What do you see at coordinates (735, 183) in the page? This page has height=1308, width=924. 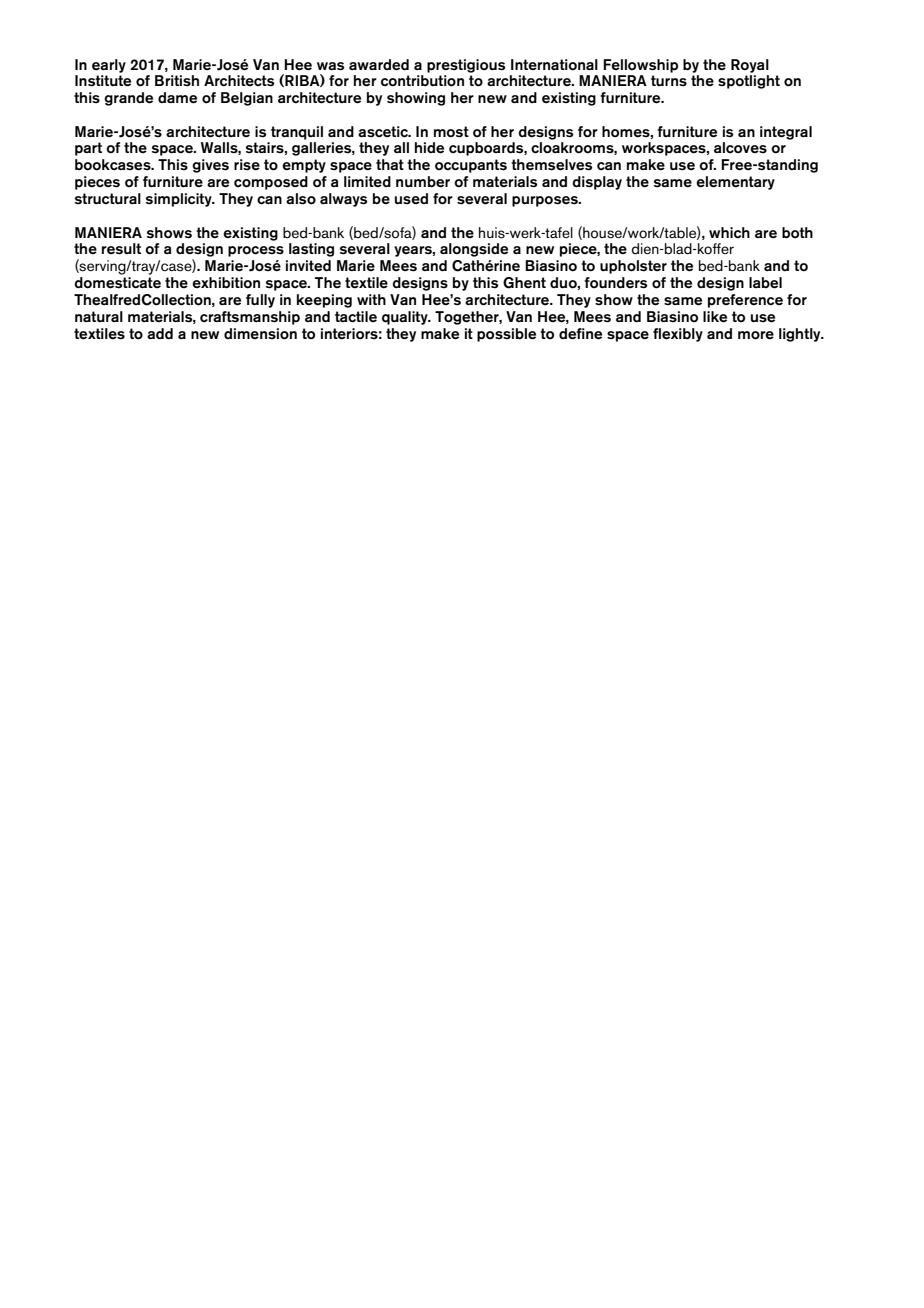 I see `elementary` at bounding box center [735, 183].
